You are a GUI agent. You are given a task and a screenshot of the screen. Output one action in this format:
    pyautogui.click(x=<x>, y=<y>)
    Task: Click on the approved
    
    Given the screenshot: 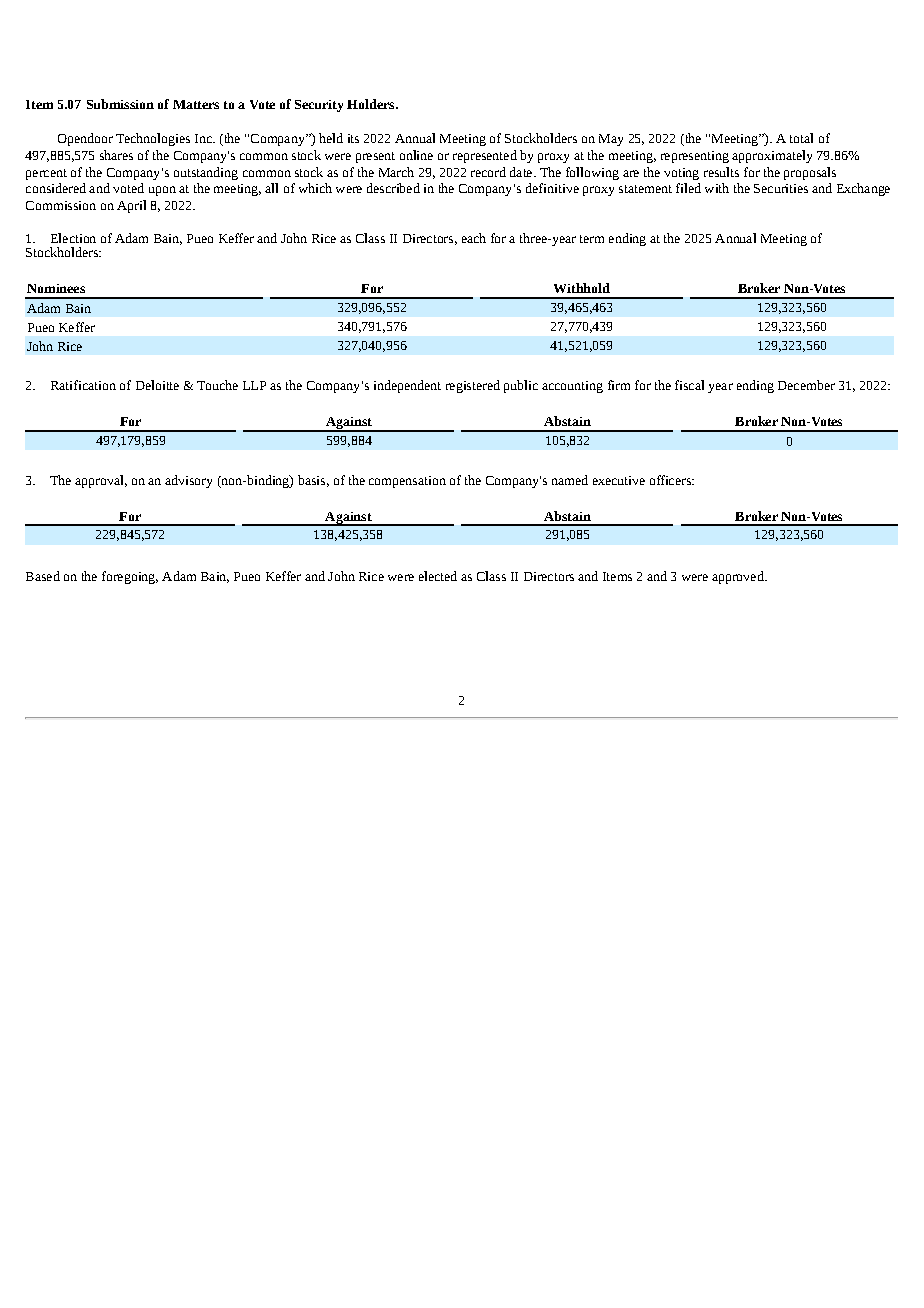 What is the action you would take?
    pyautogui.click(x=739, y=577)
